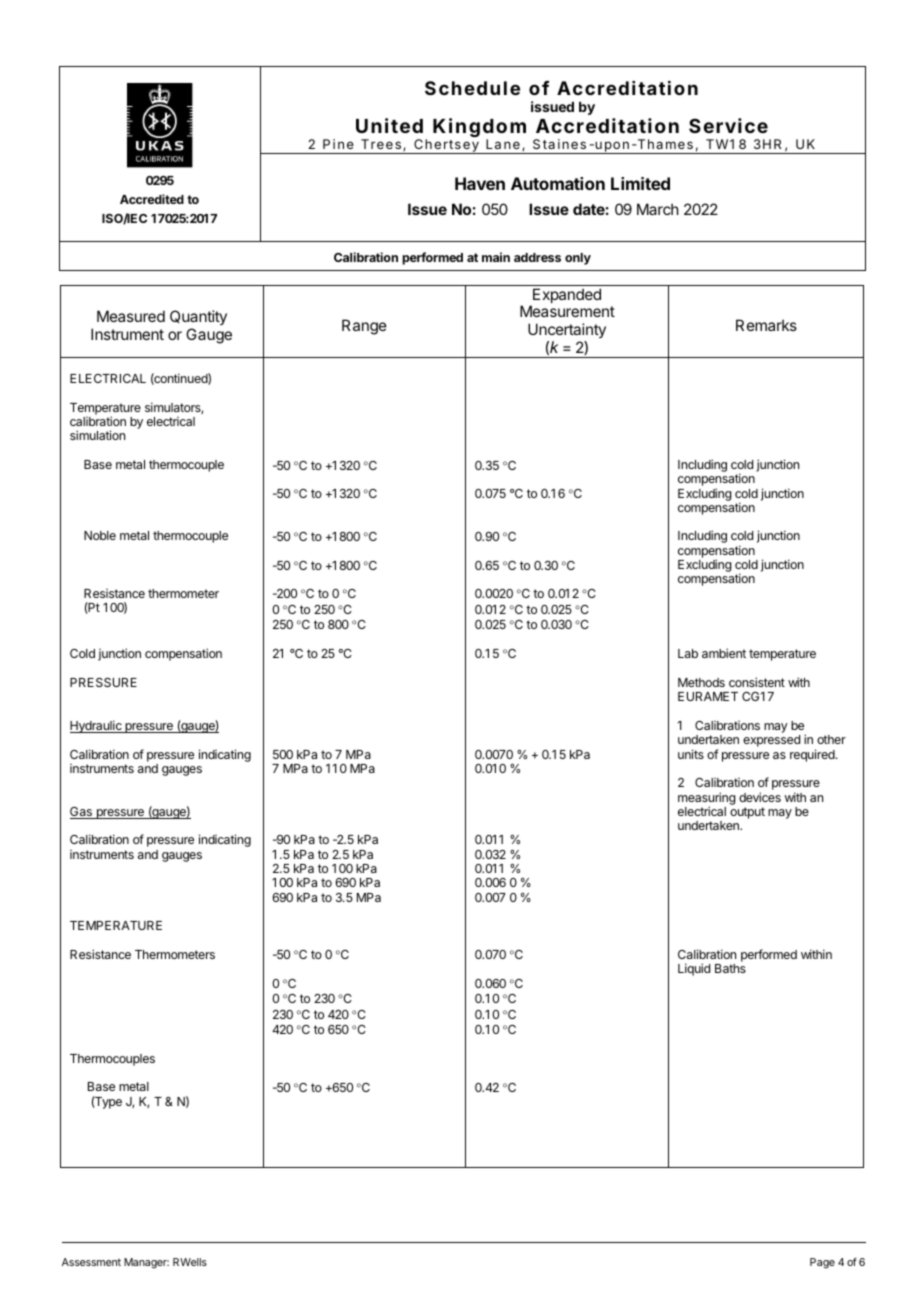 The height and width of the screenshot is (1308, 924). Describe the element at coordinates (480, 183) in the screenshot. I see `Haven` at that location.
